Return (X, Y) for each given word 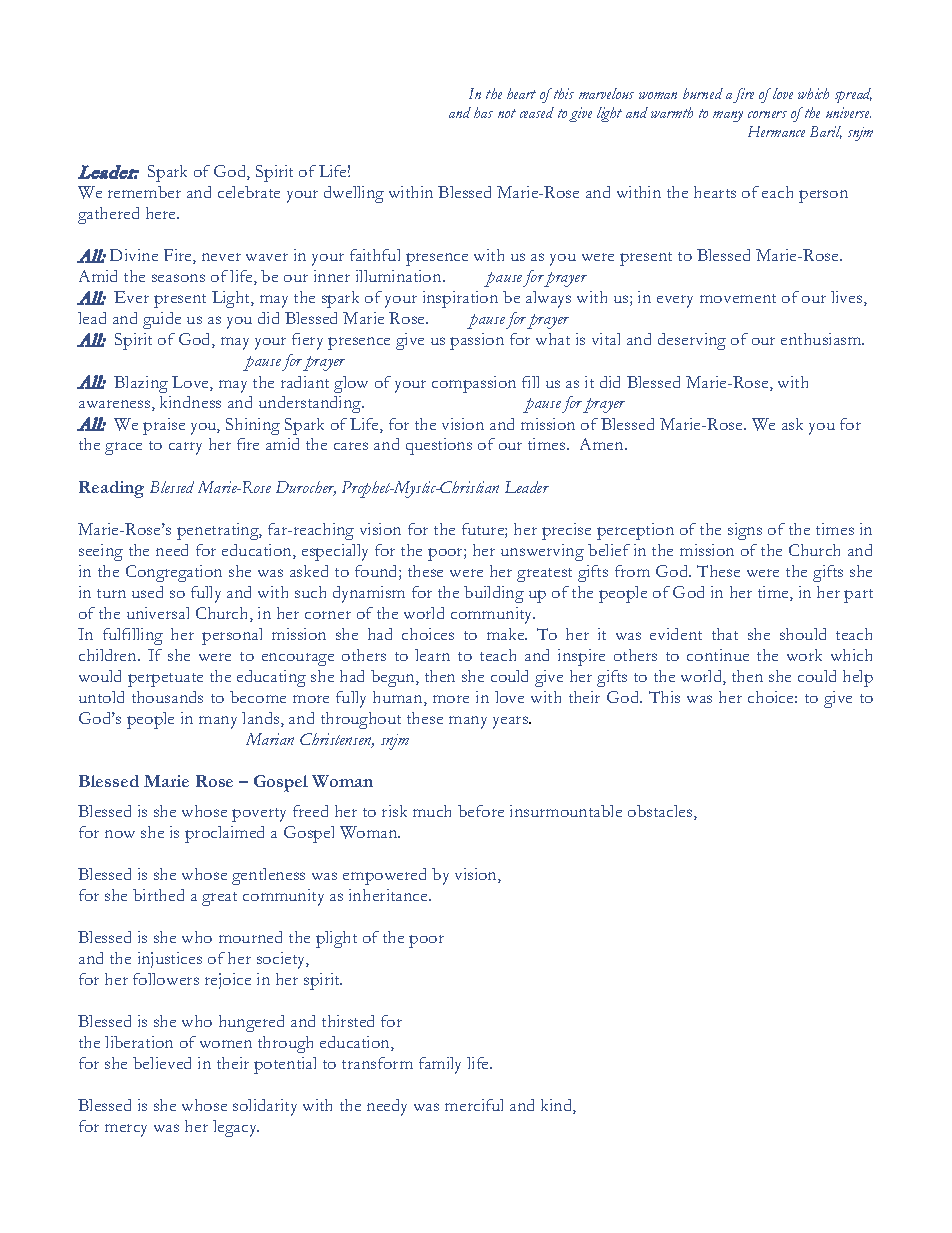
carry (185, 448)
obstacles (661, 812)
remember (144, 192)
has (483, 112)
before (481, 811)
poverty (259, 815)
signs (745, 531)
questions (439, 446)
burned (703, 93)
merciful (474, 1105)
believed (162, 1063)
